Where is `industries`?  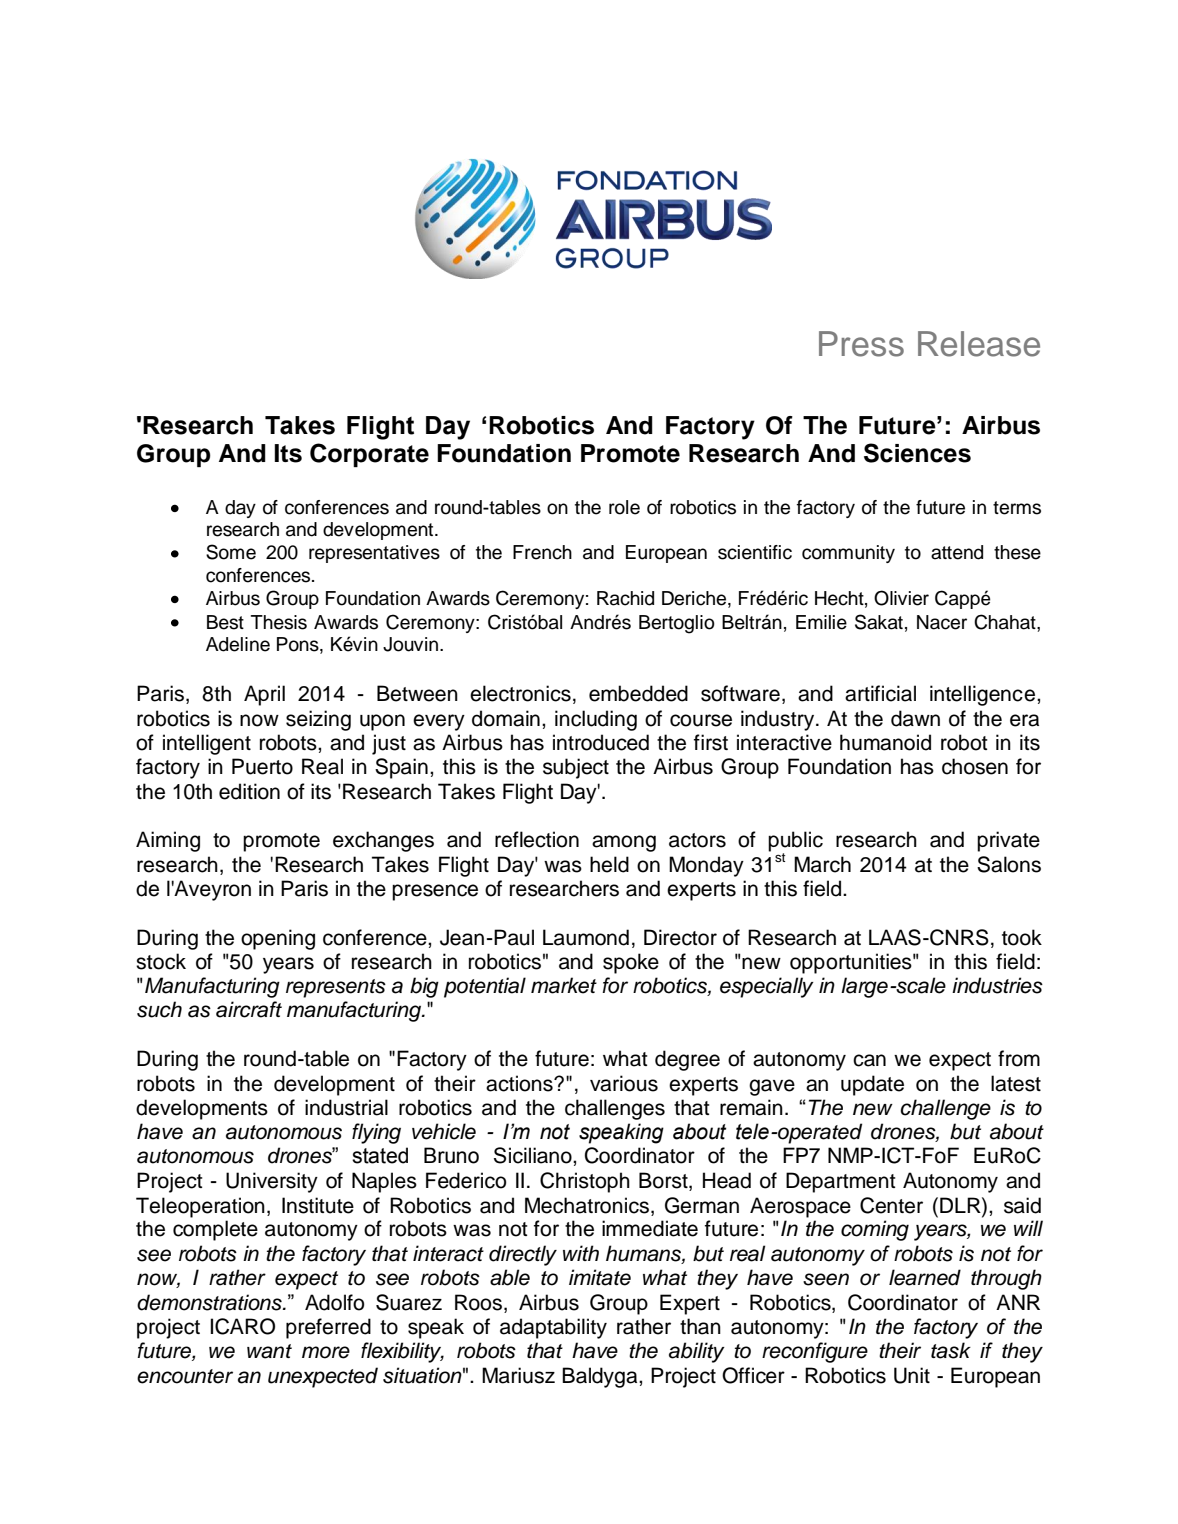 industries is located at coordinates (997, 985).
